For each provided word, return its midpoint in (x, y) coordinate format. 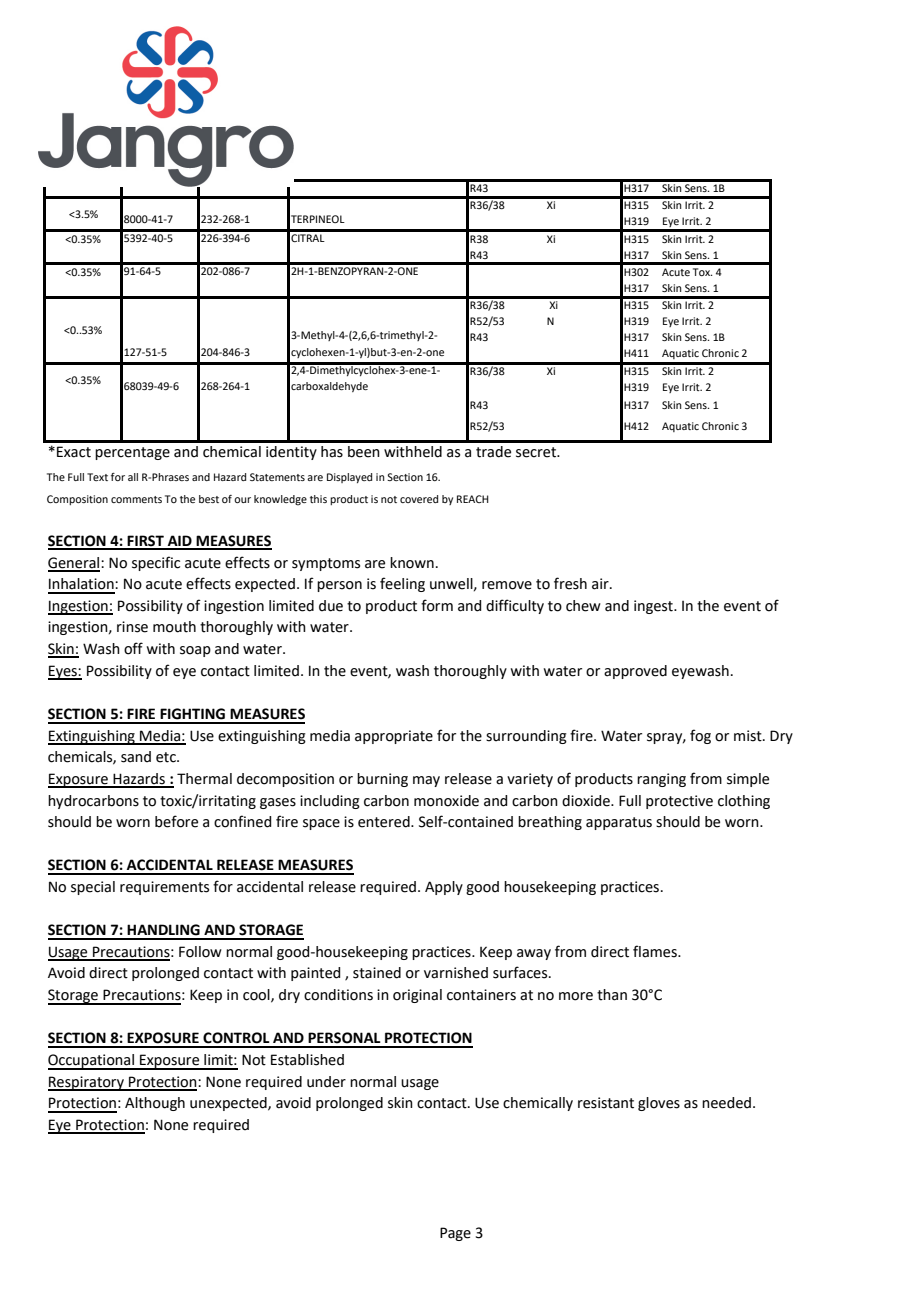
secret (537, 452)
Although (155, 1104)
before (176, 821)
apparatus (619, 823)
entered (385, 822)
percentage (132, 453)
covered (419, 499)
